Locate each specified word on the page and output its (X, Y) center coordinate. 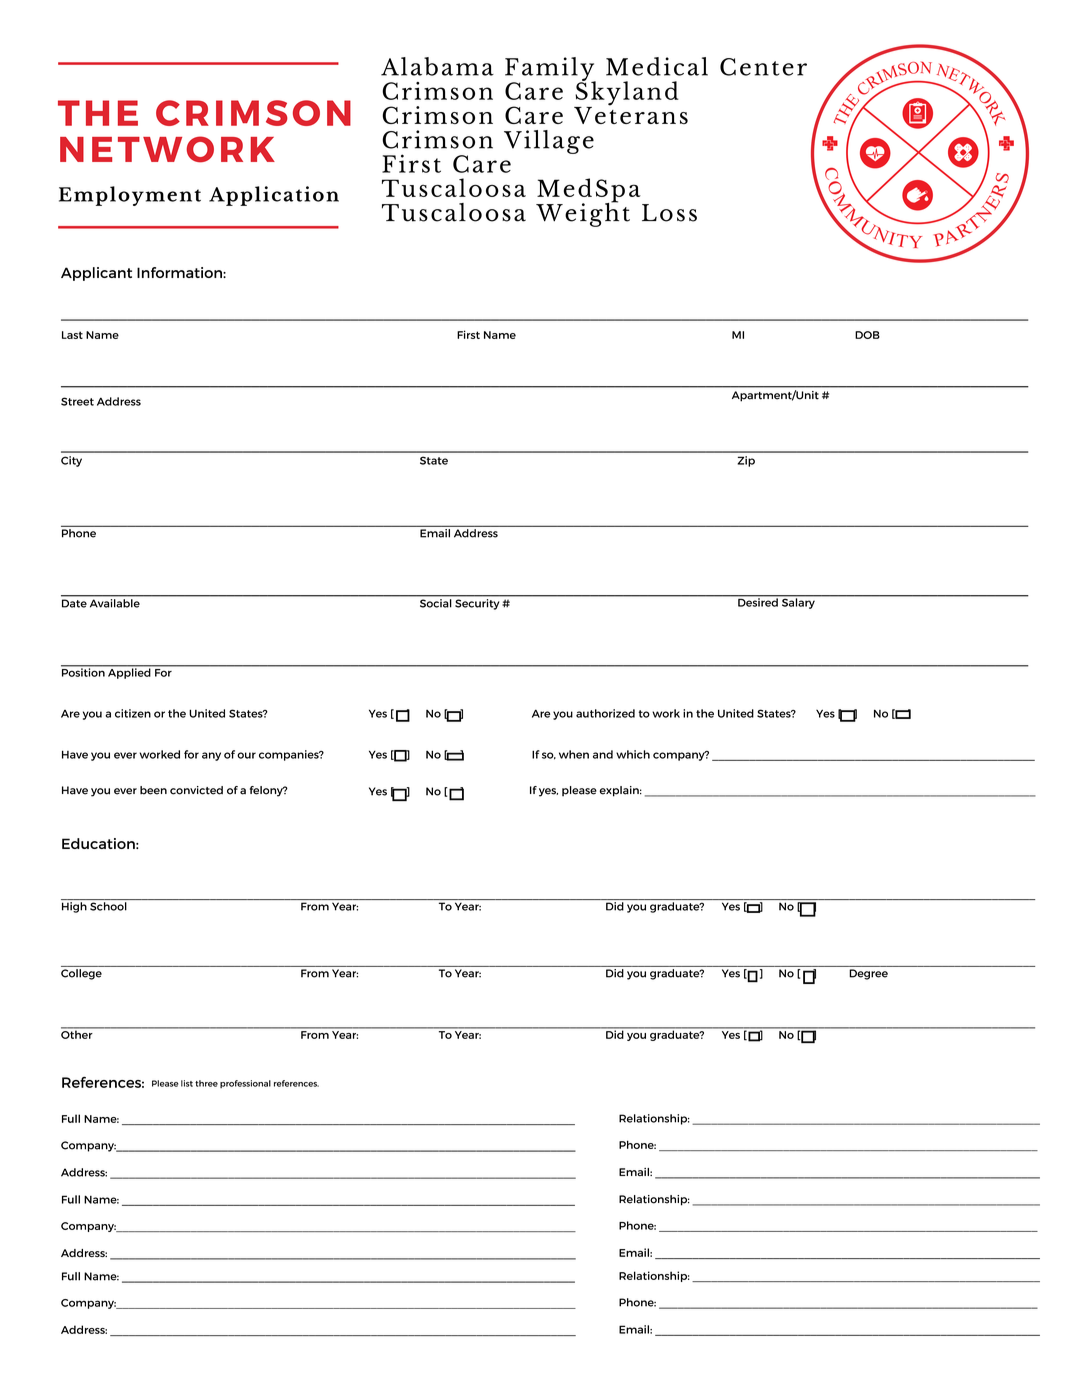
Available (115, 603)
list (187, 1083)
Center (763, 67)
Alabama (437, 66)
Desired (758, 601)
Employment (130, 196)
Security (477, 604)
